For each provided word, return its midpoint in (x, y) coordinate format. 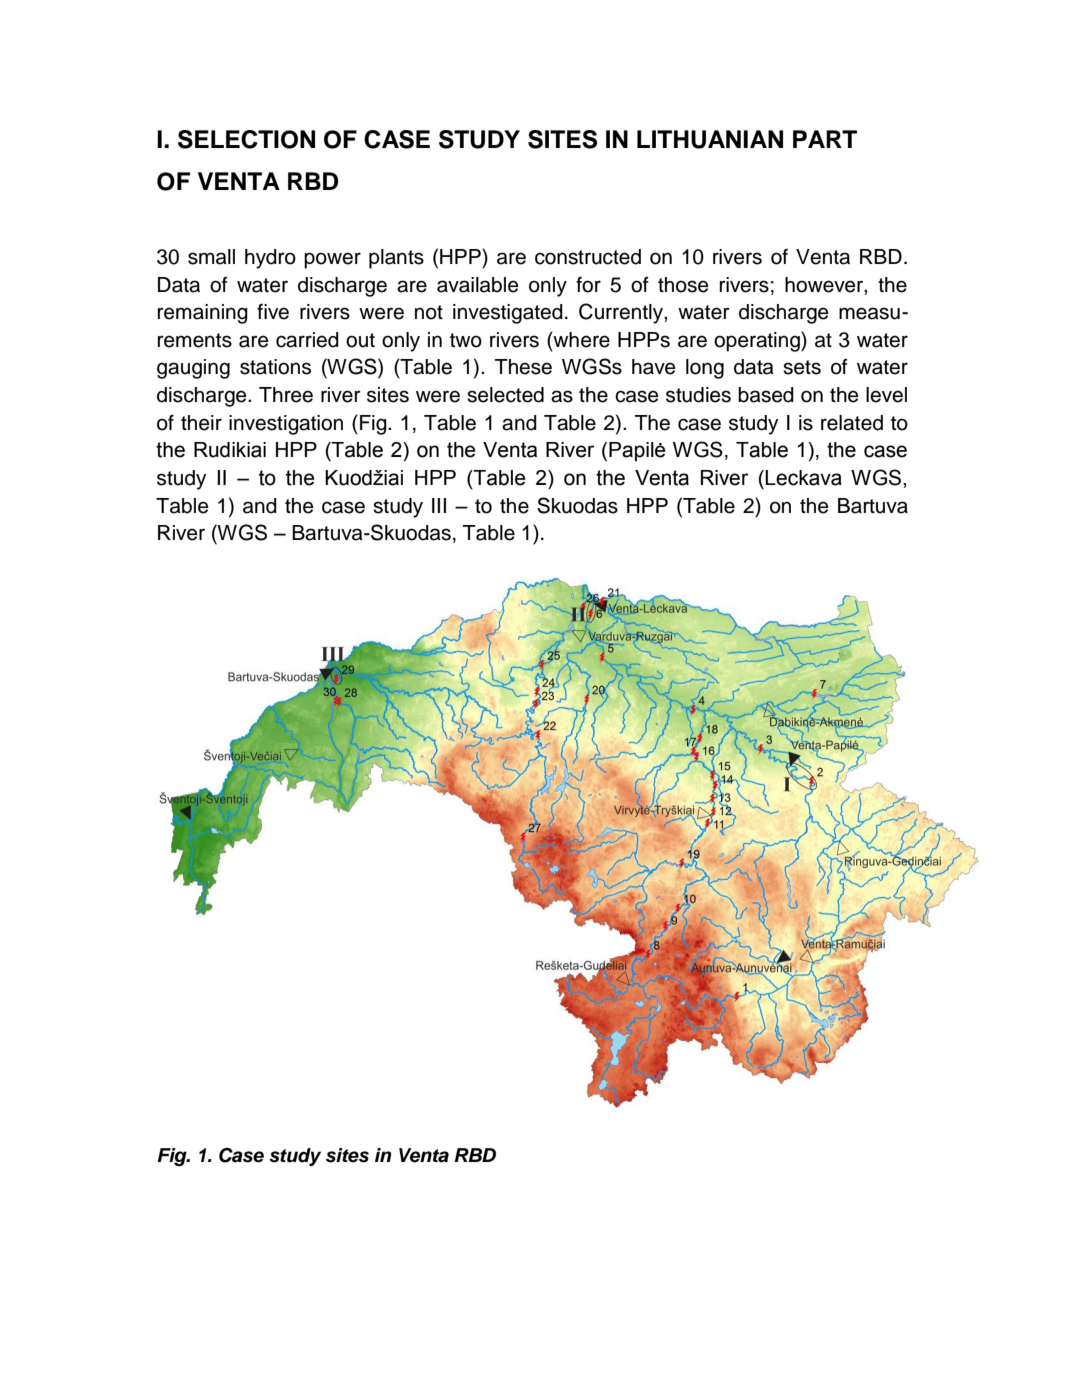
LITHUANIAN (710, 139)
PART (825, 139)
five (273, 312)
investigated (508, 314)
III (439, 505)
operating (758, 341)
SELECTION (246, 139)
